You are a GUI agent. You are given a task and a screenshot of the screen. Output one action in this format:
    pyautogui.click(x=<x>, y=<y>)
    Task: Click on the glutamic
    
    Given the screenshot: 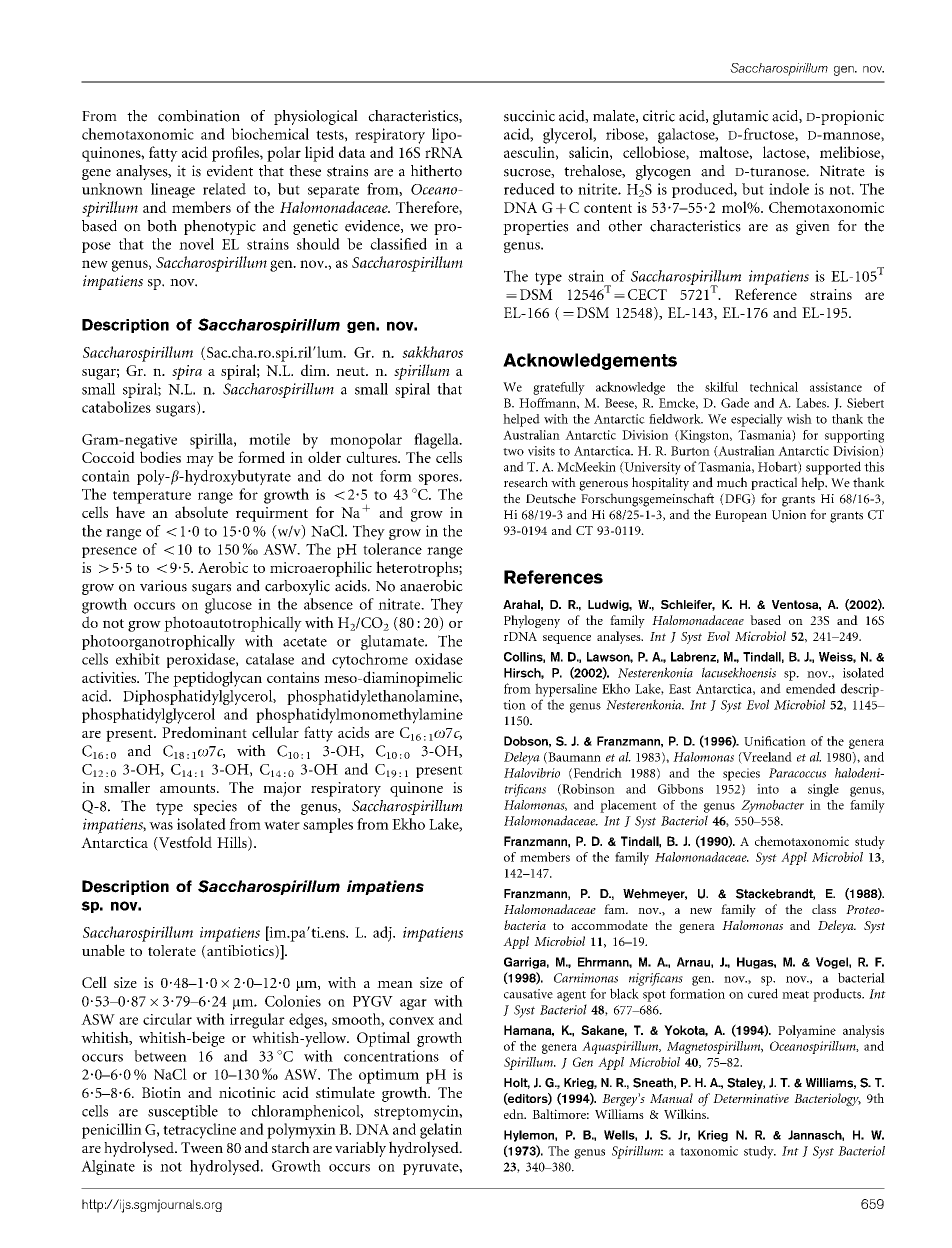 What is the action you would take?
    pyautogui.click(x=741, y=117)
